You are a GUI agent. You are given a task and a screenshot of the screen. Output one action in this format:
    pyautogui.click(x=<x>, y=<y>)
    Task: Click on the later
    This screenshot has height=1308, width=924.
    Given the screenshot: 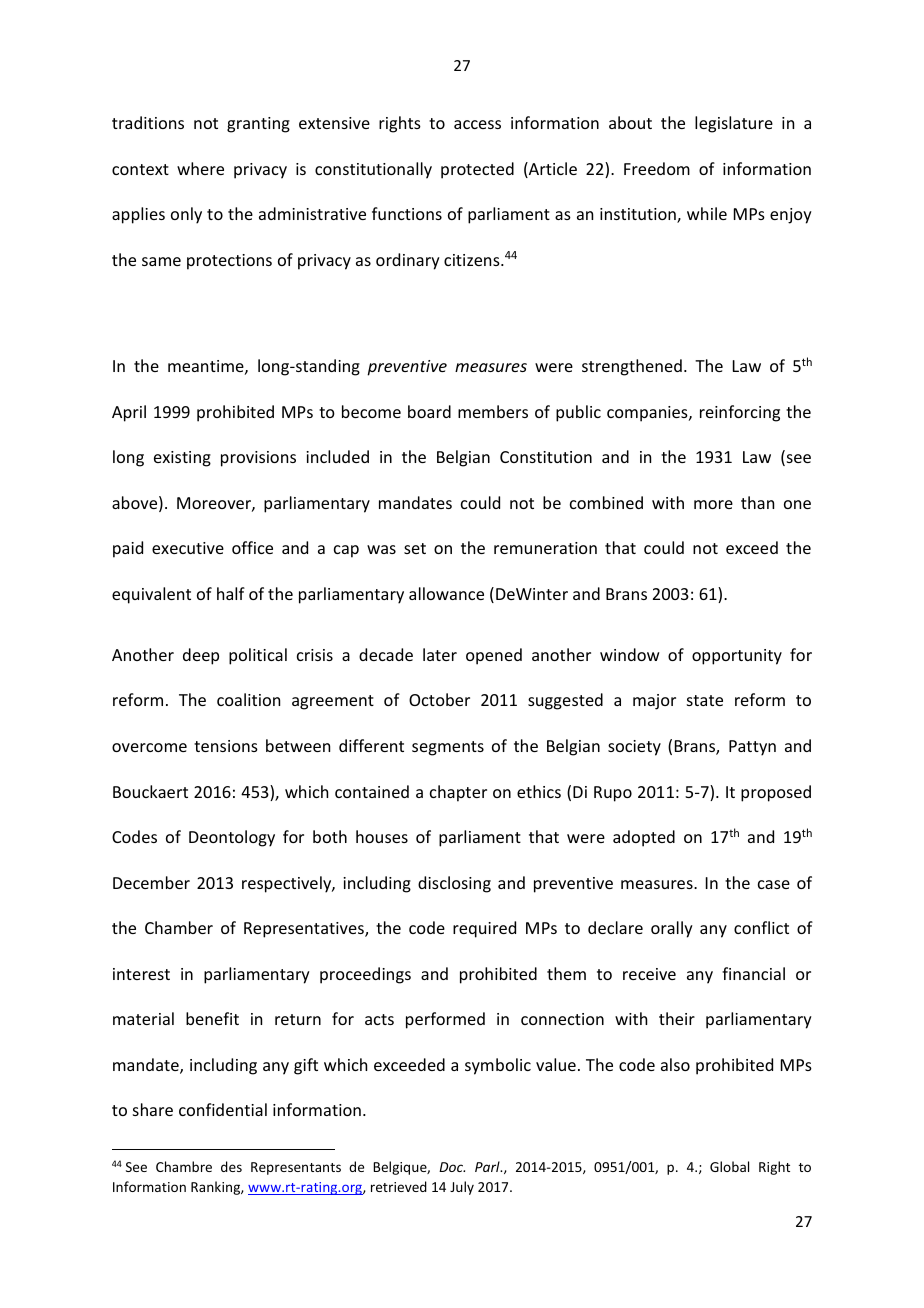 What is the action you would take?
    pyautogui.click(x=440, y=654)
